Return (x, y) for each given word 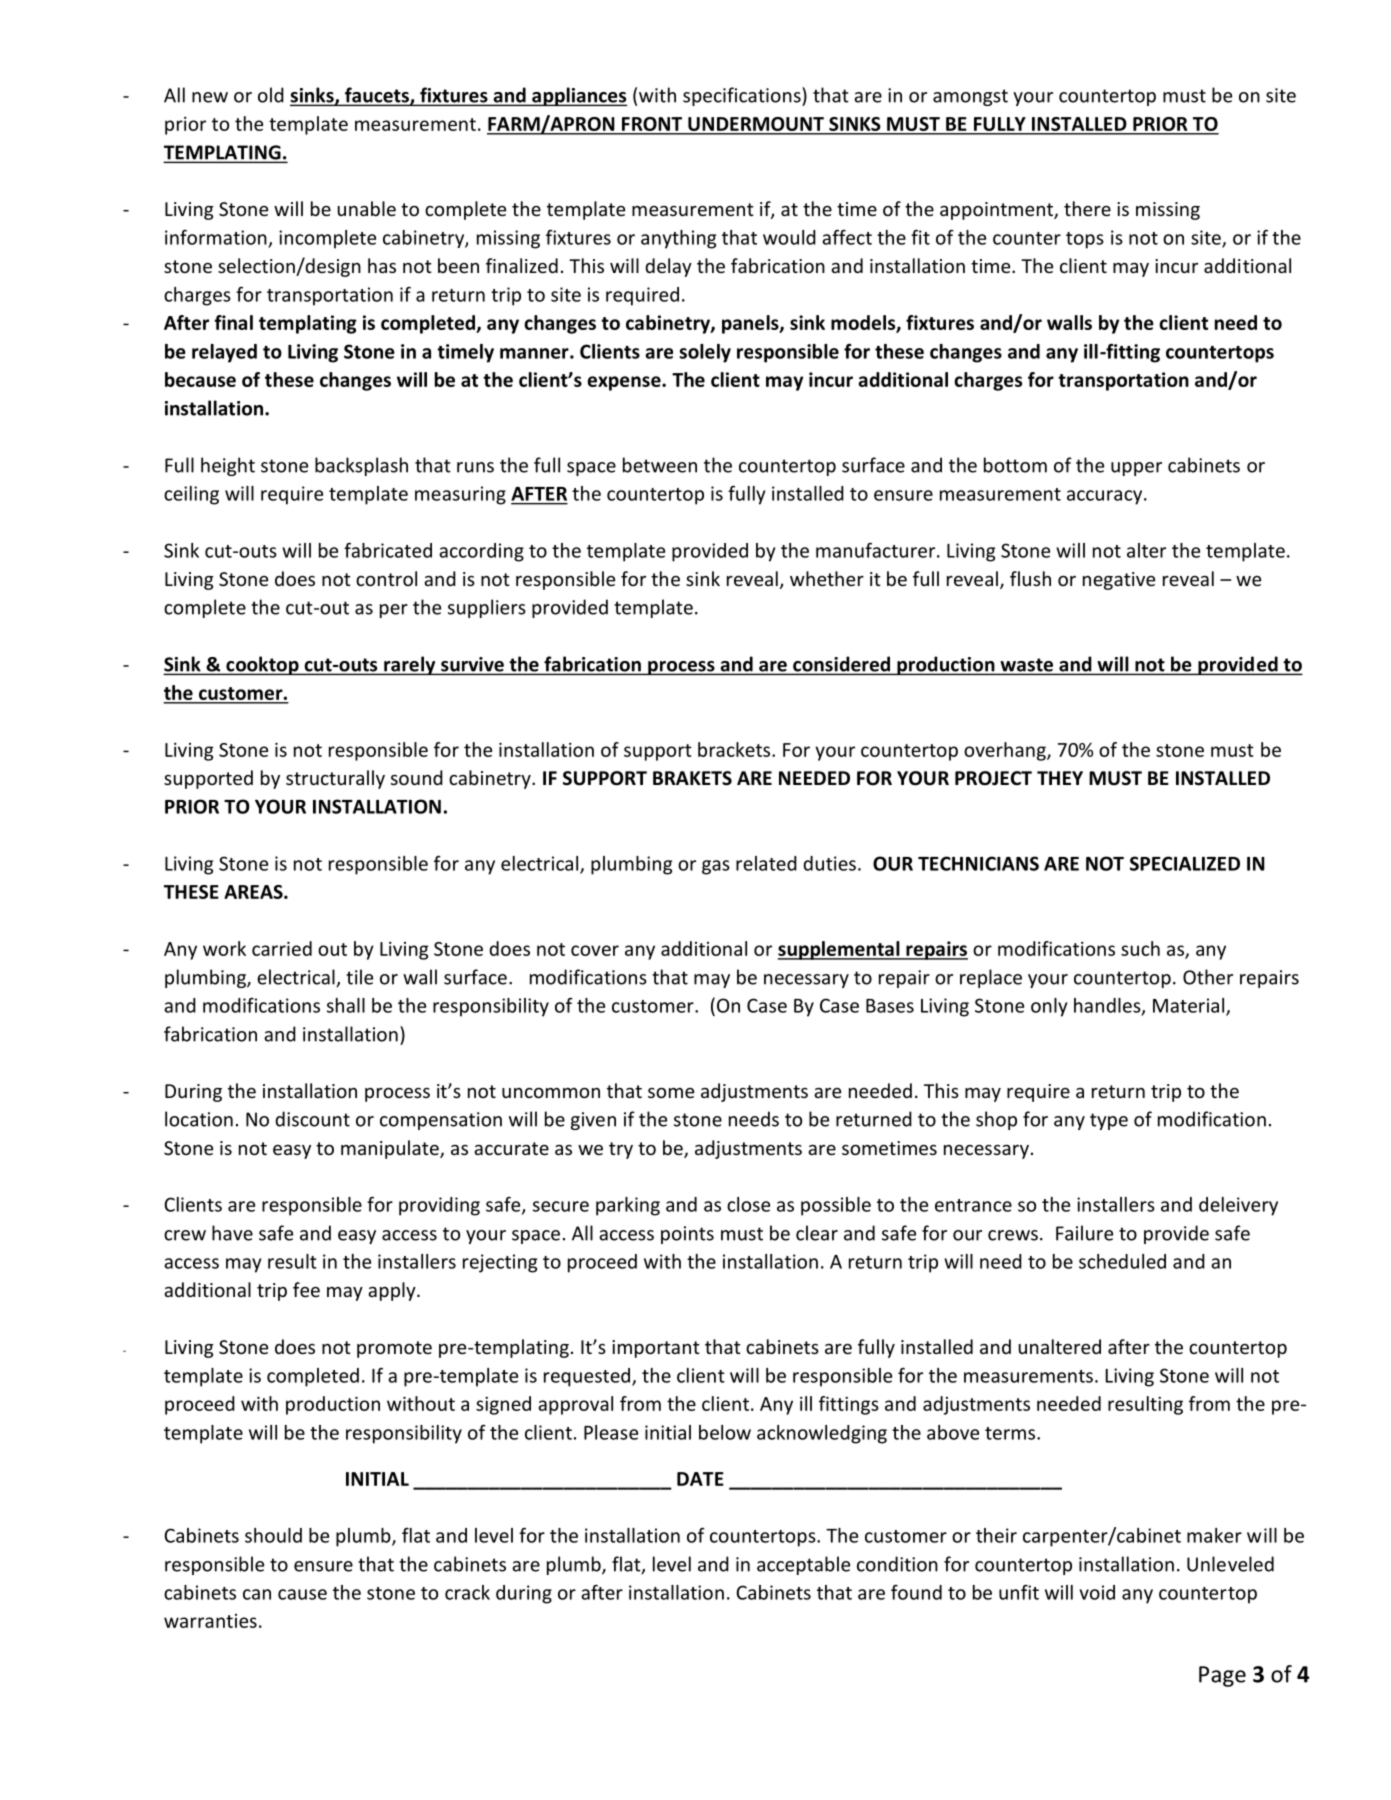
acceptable (803, 1565)
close (748, 1204)
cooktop (262, 665)
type (1109, 1121)
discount (312, 1119)
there (1087, 208)
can (257, 1594)
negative (1119, 581)
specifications (743, 96)
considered (841, 665)
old (271, 95)
